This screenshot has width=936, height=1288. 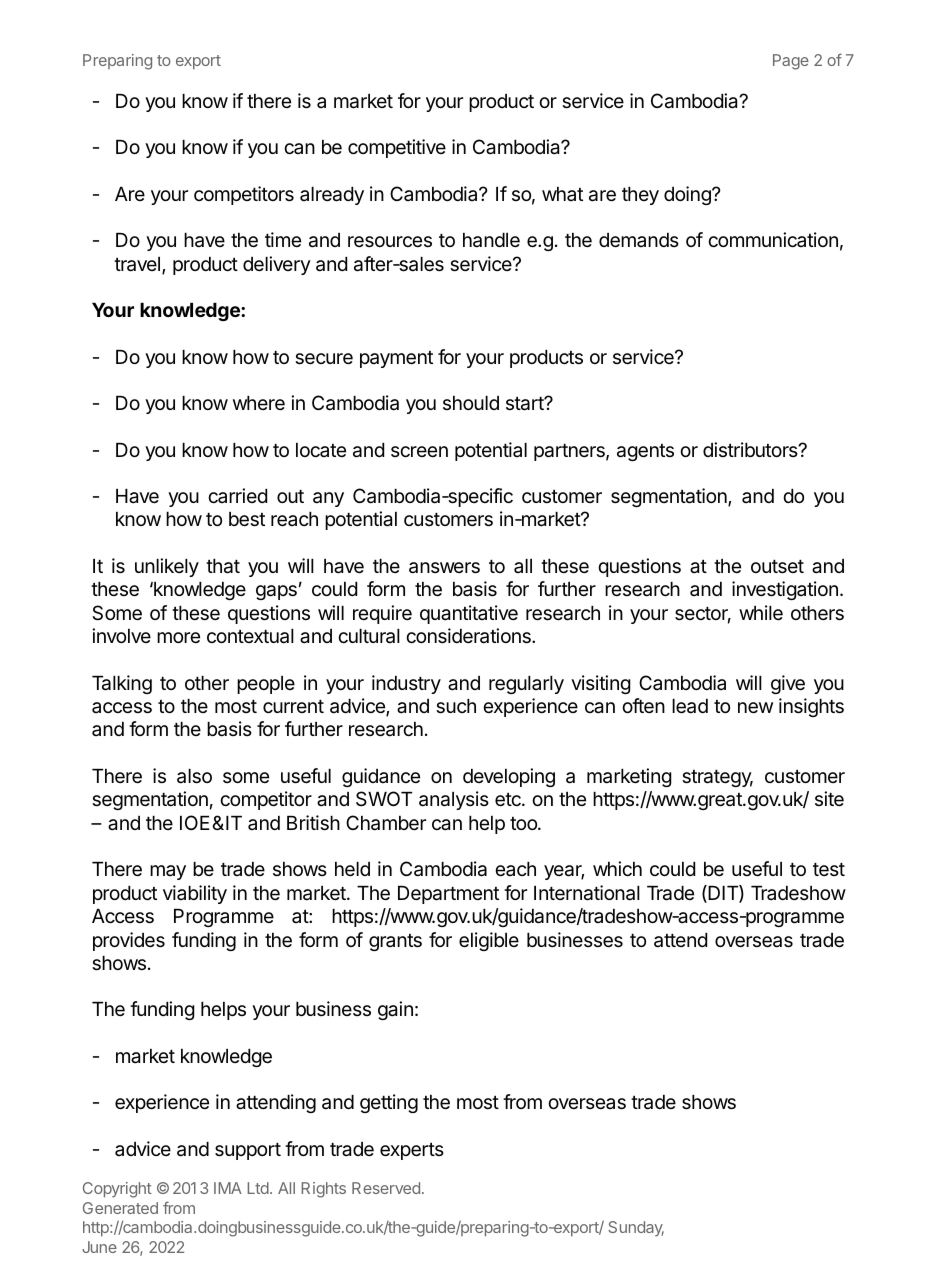 I want to click on Page, so click(x=791, y=62).
